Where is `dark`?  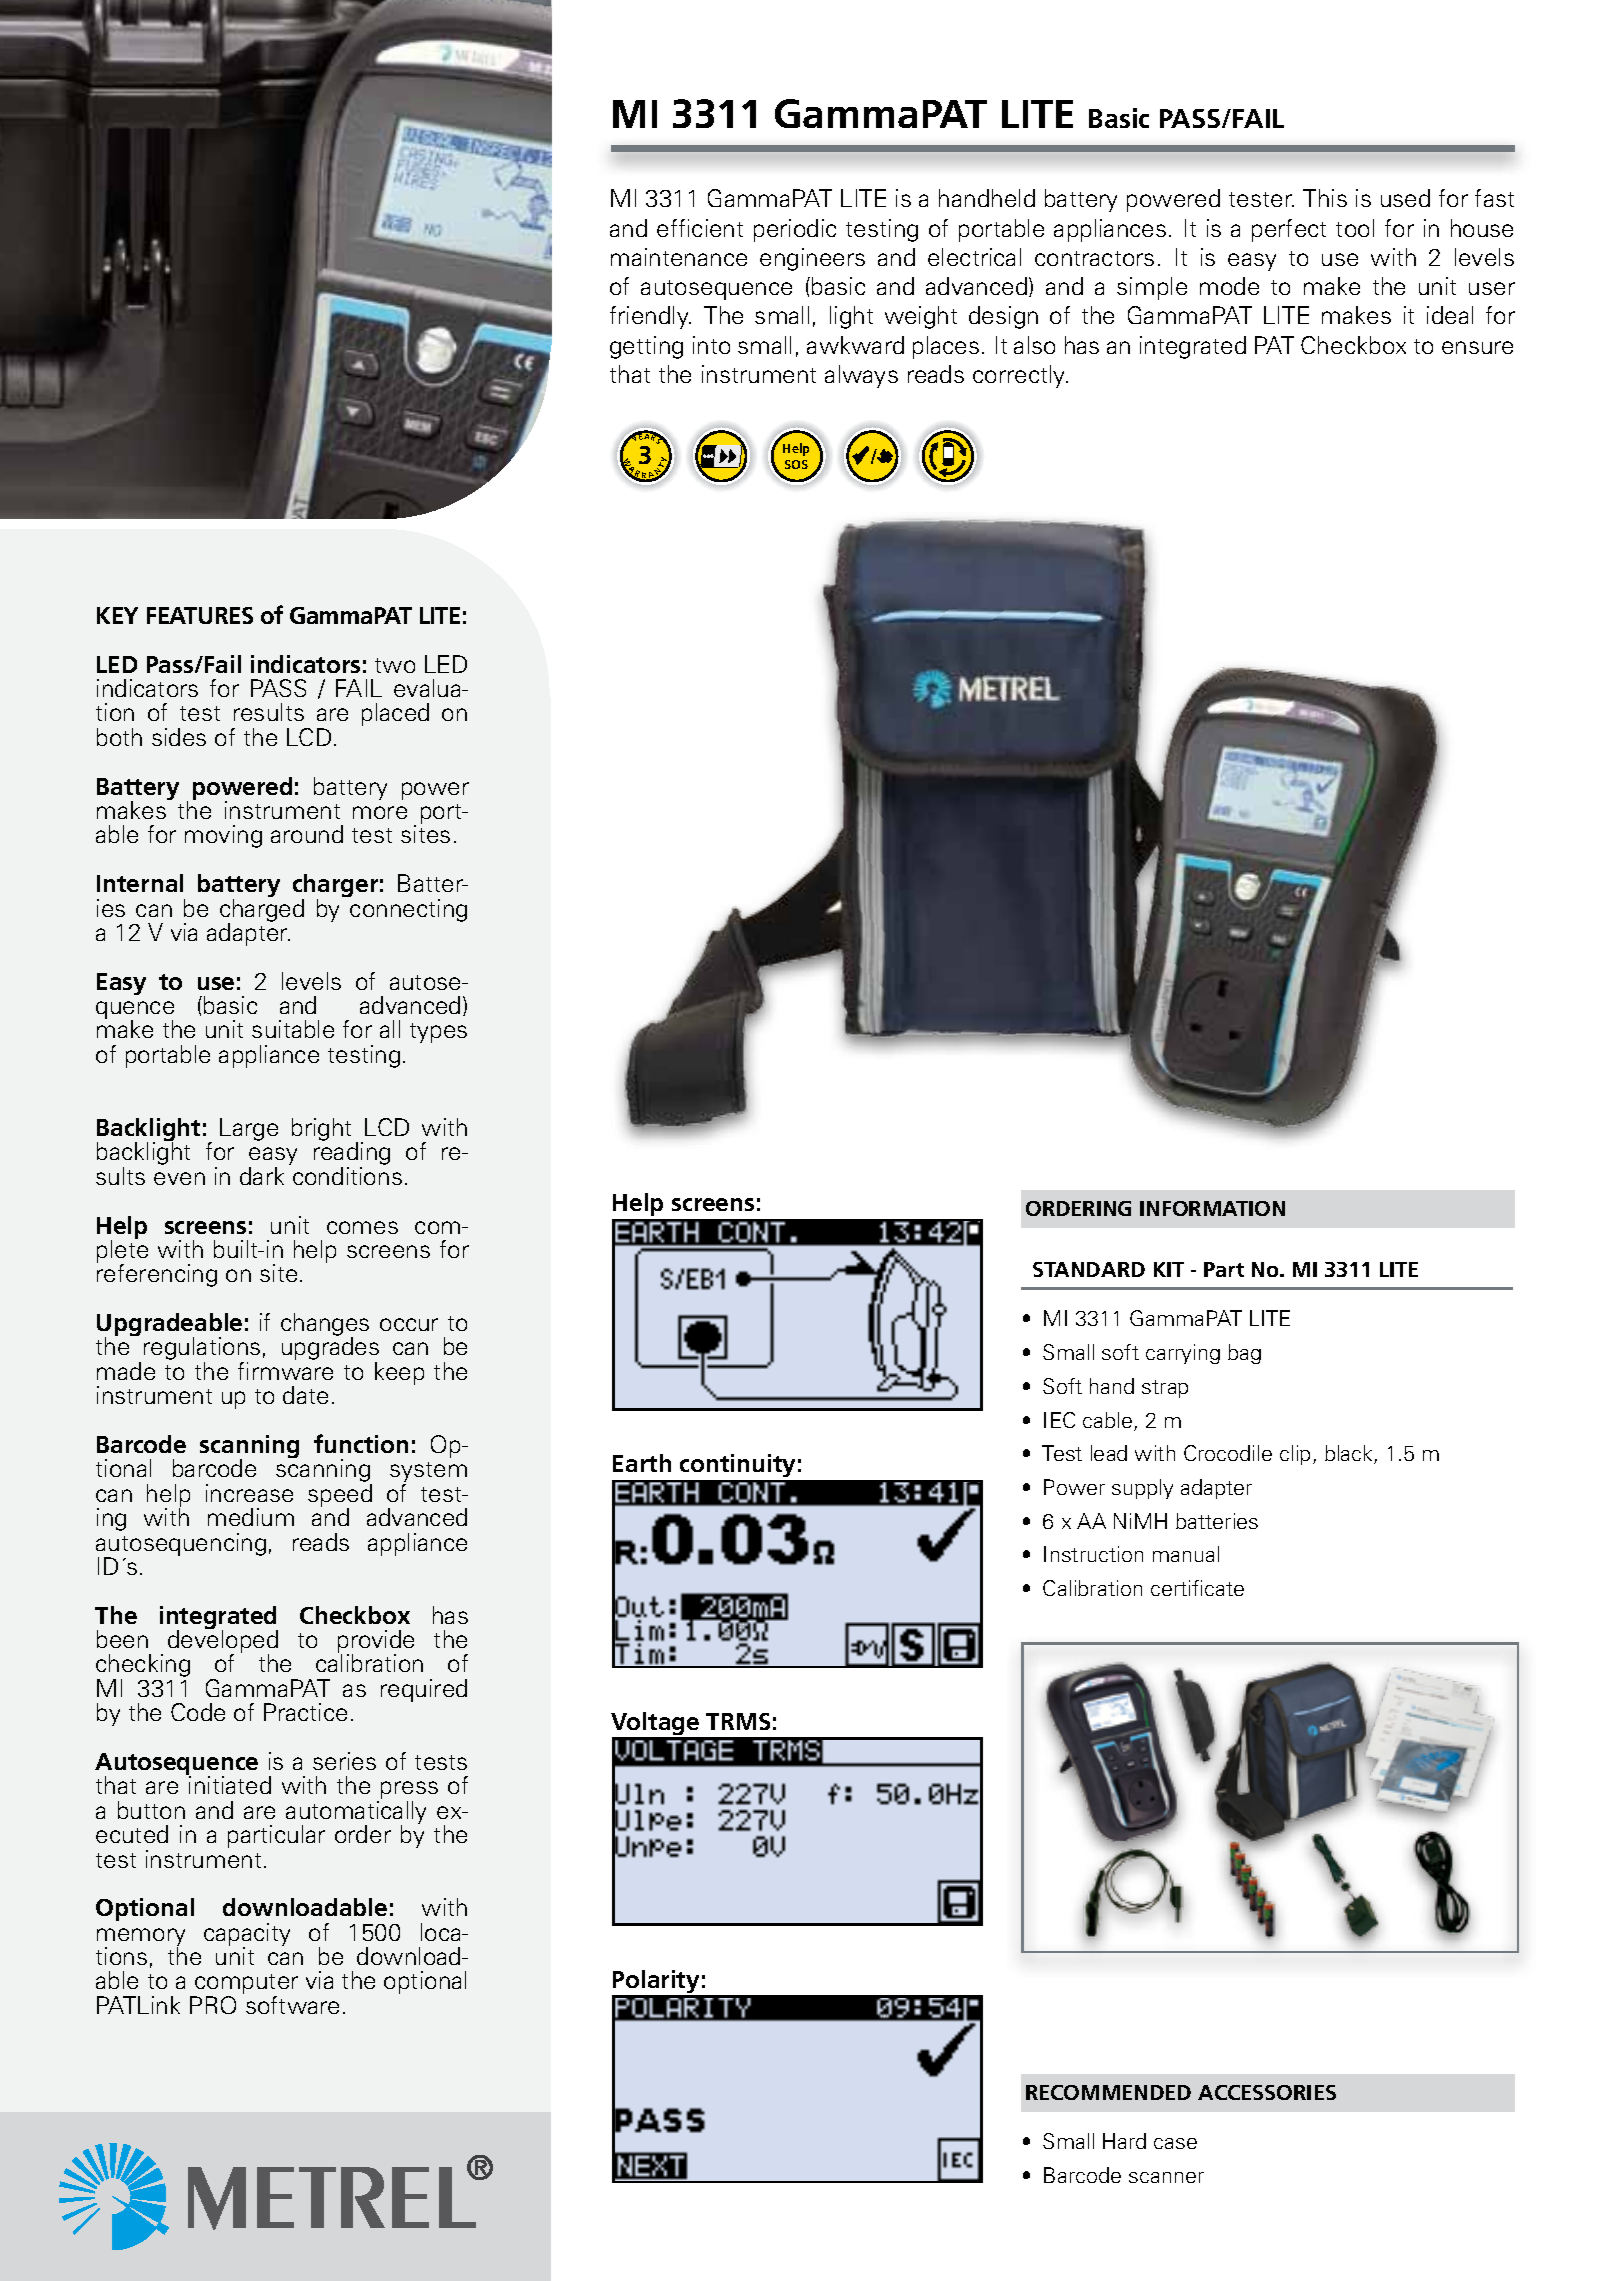
dark is located at coordinates (262, 1176).
